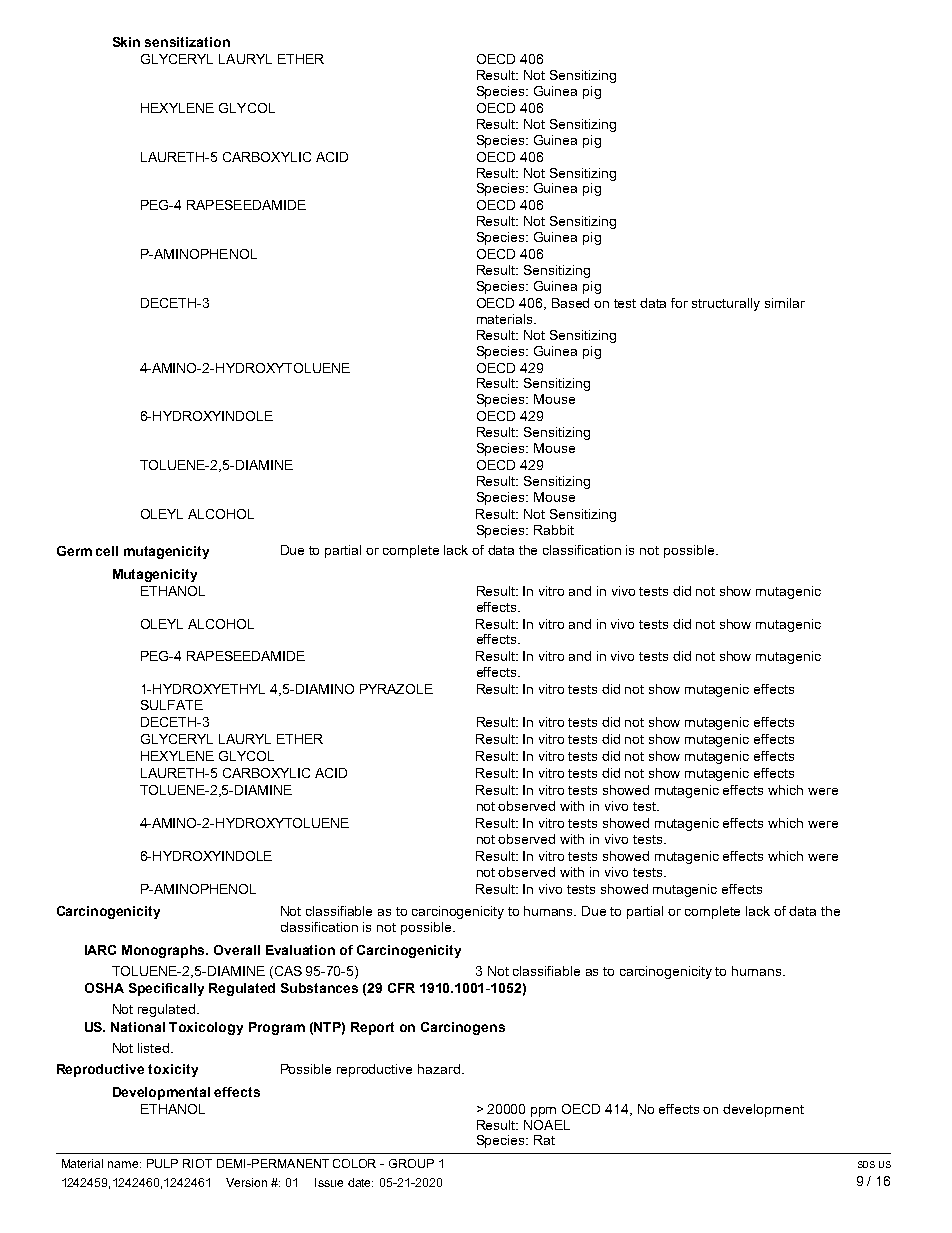  I want to click on structurally, so click(726, 304).
